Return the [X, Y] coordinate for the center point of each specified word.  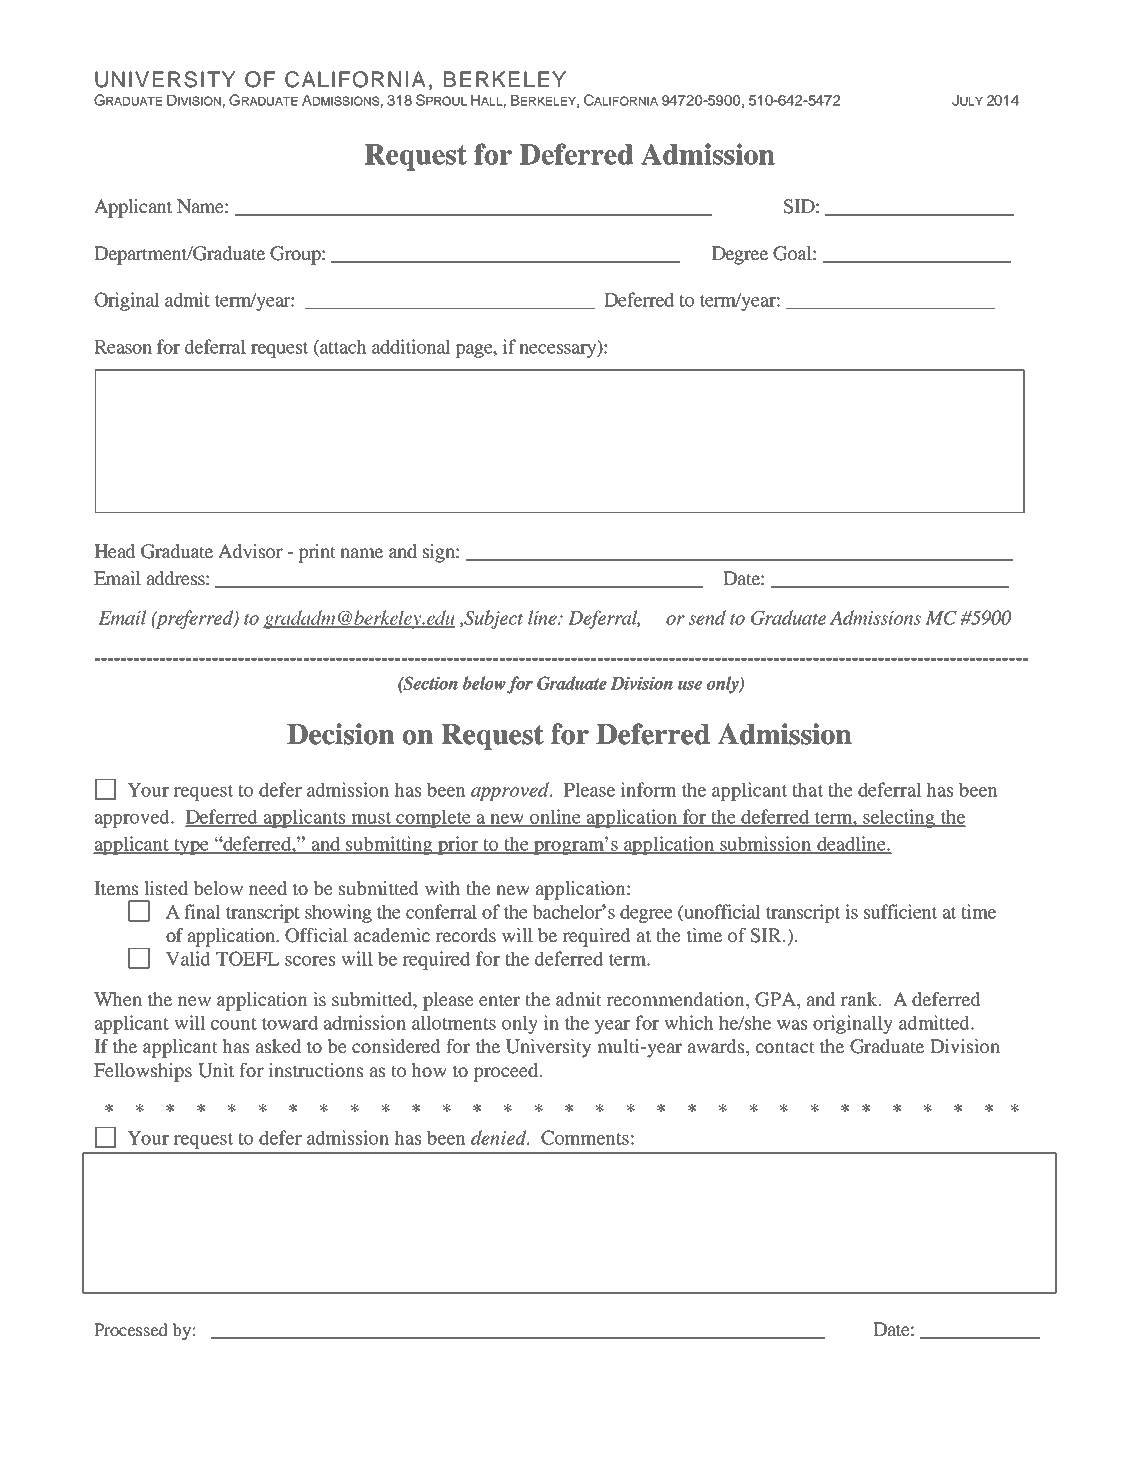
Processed [131, 1329]
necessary [559, 351]
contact [785, 1047]
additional [411, 346]
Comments [585, 1137]
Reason [123, 347]
